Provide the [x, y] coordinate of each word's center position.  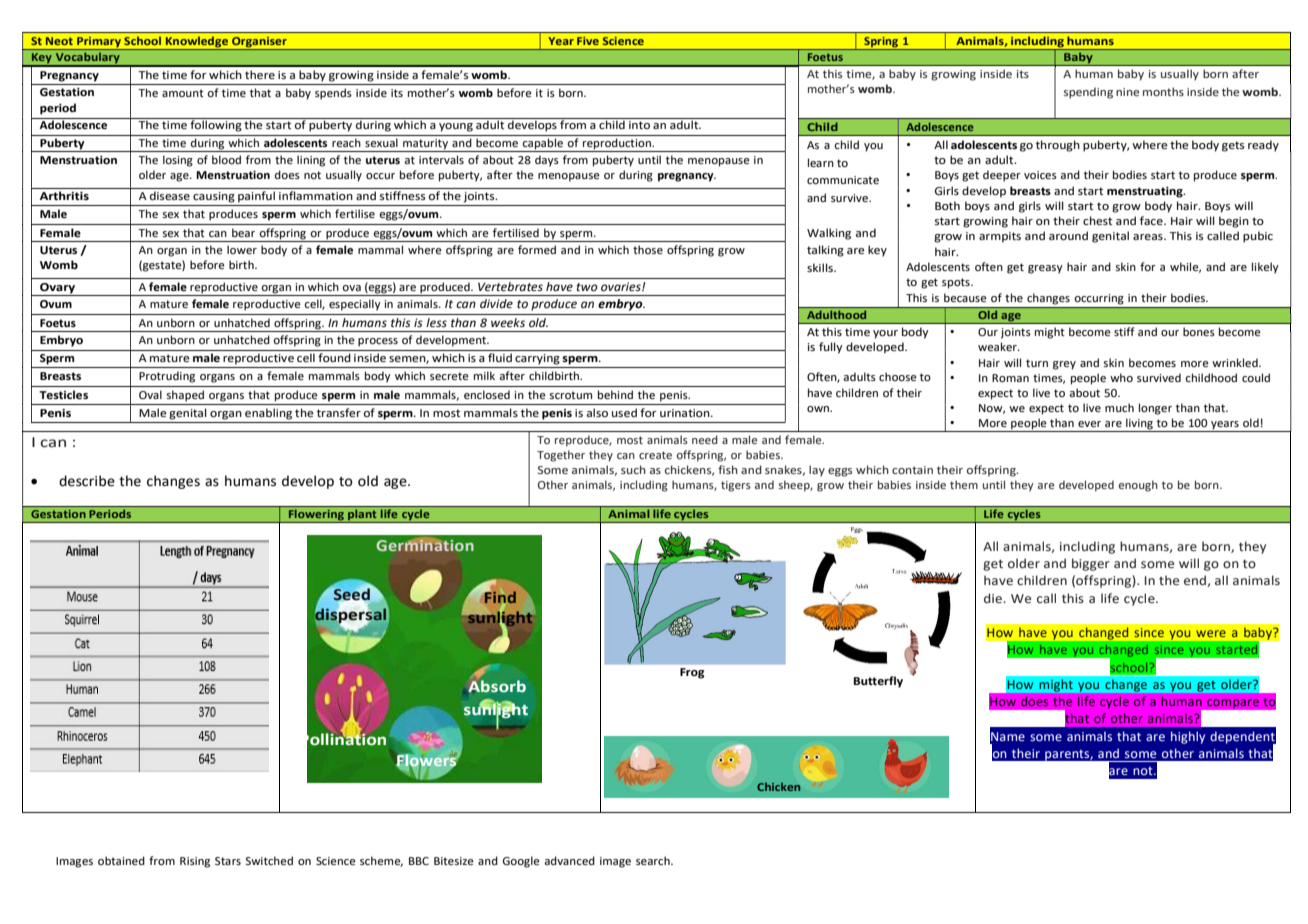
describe [87, 481]
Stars [228, 861]
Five [588, 41]
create [655, 455]
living [1139, 425]
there [260, 74]
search [654, 860]
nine [1127, 92]
